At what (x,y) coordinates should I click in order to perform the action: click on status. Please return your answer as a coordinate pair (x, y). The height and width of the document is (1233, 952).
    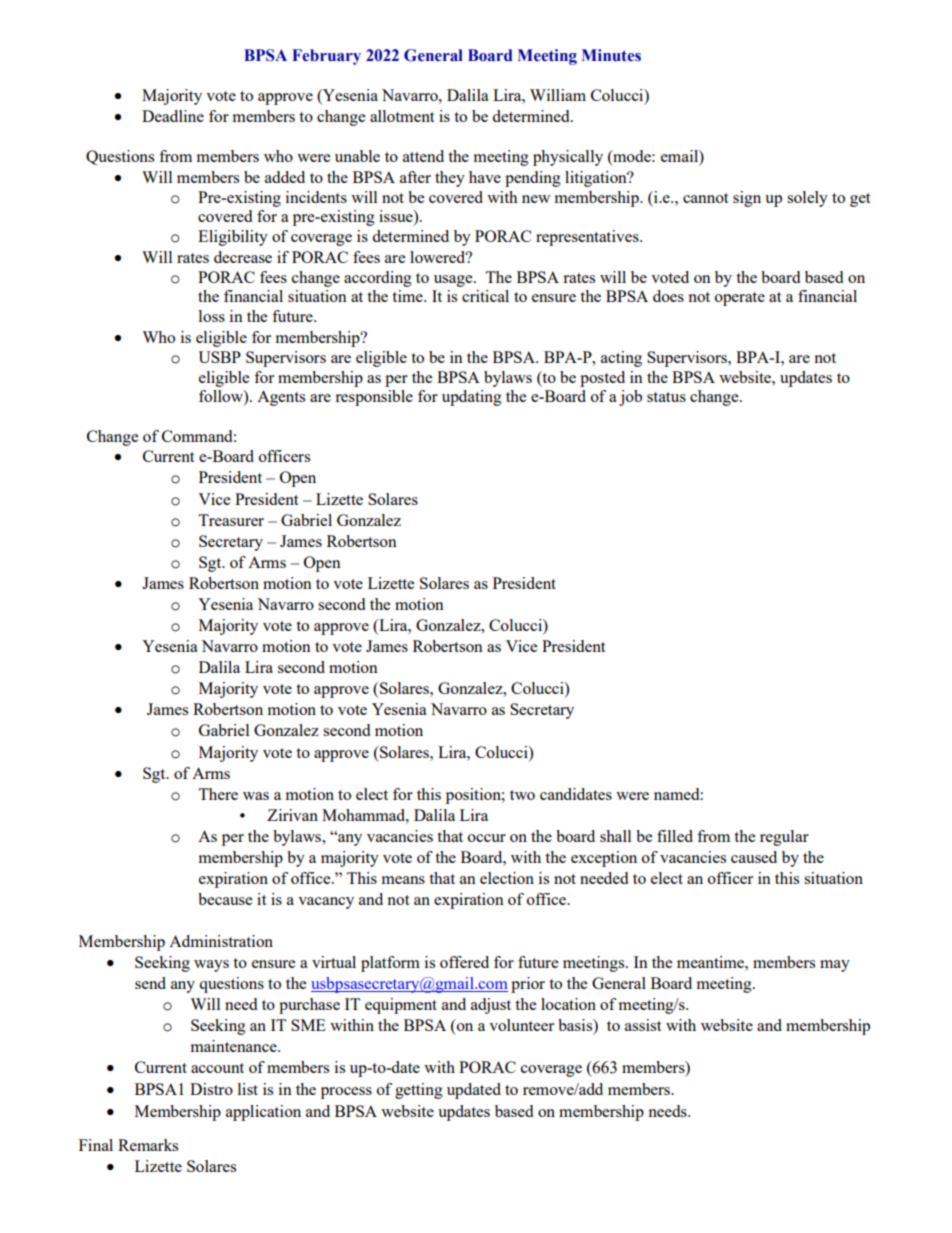
    Looking at the image, I should click on (666, 397).
